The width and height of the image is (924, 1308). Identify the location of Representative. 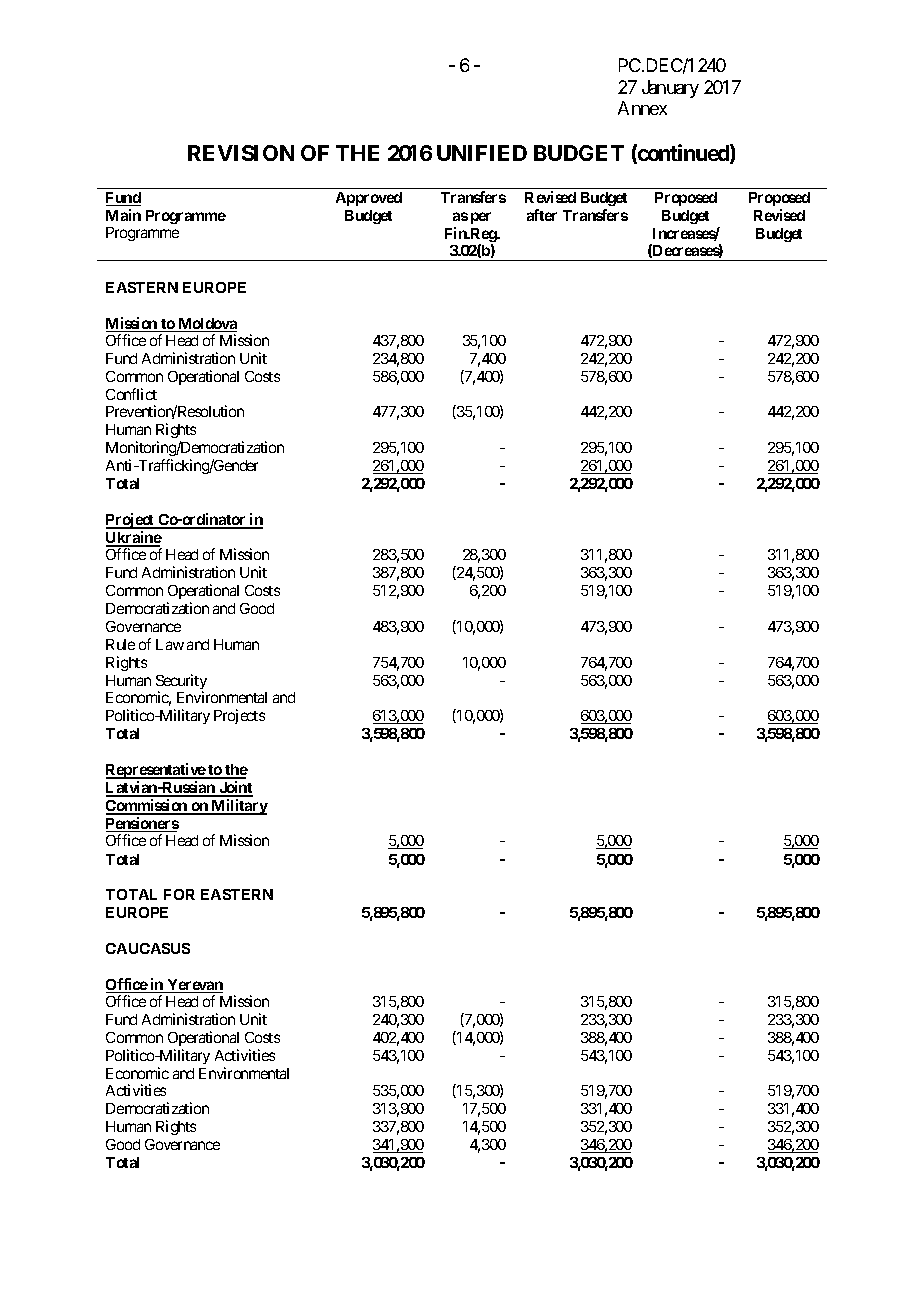
(156, 771).
